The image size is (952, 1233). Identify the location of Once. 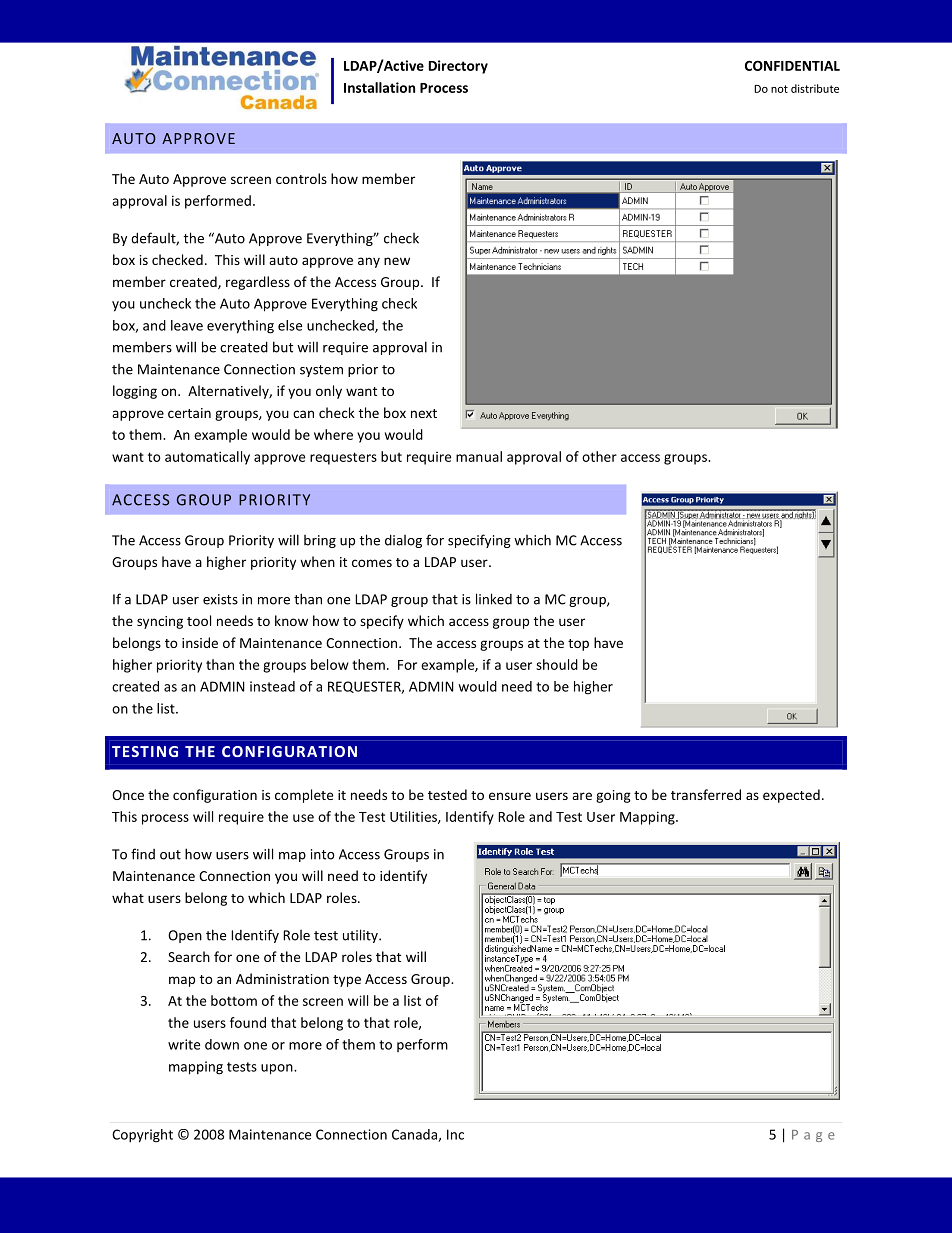
(128, 795).
